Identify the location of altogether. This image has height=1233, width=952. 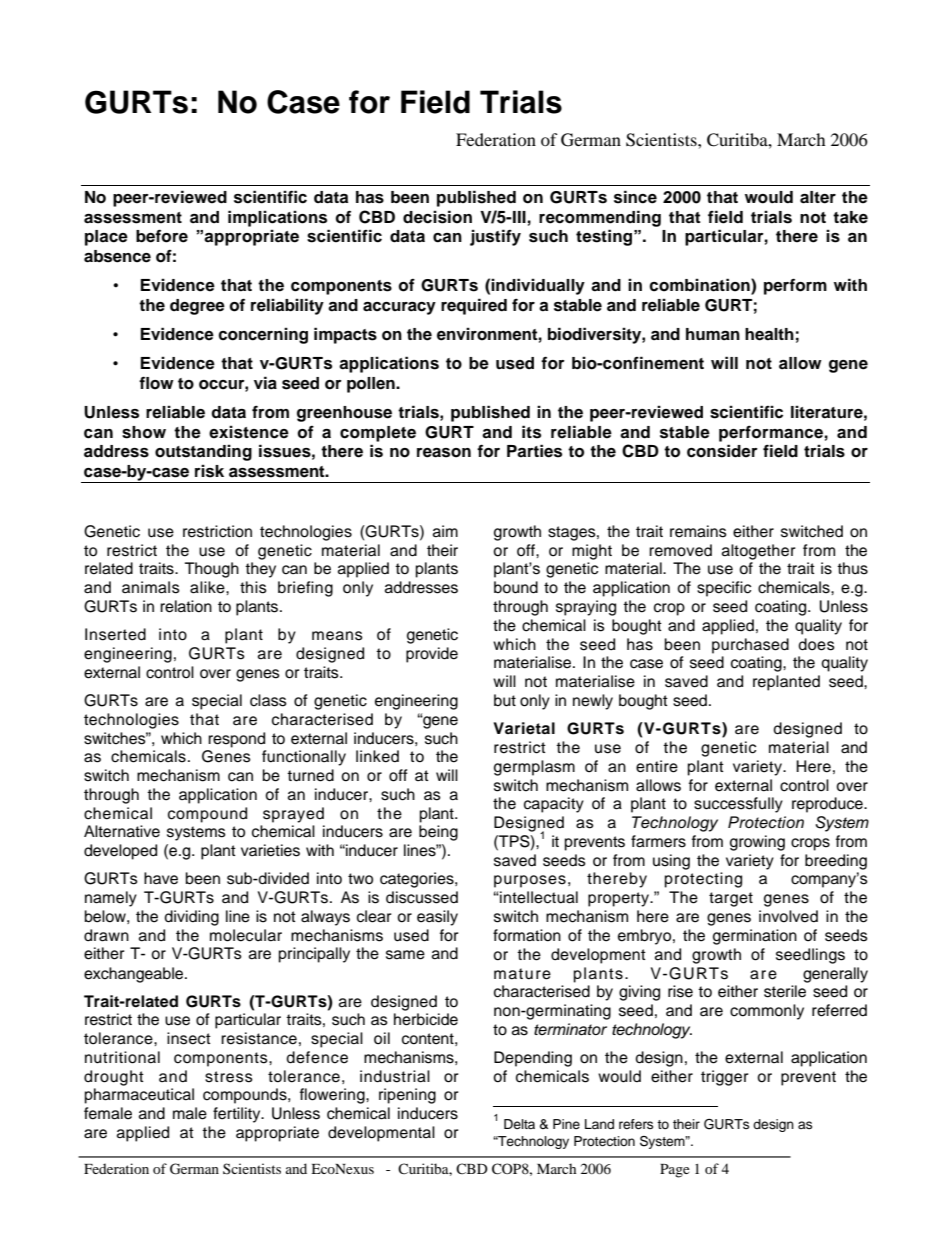
(759, 552).
